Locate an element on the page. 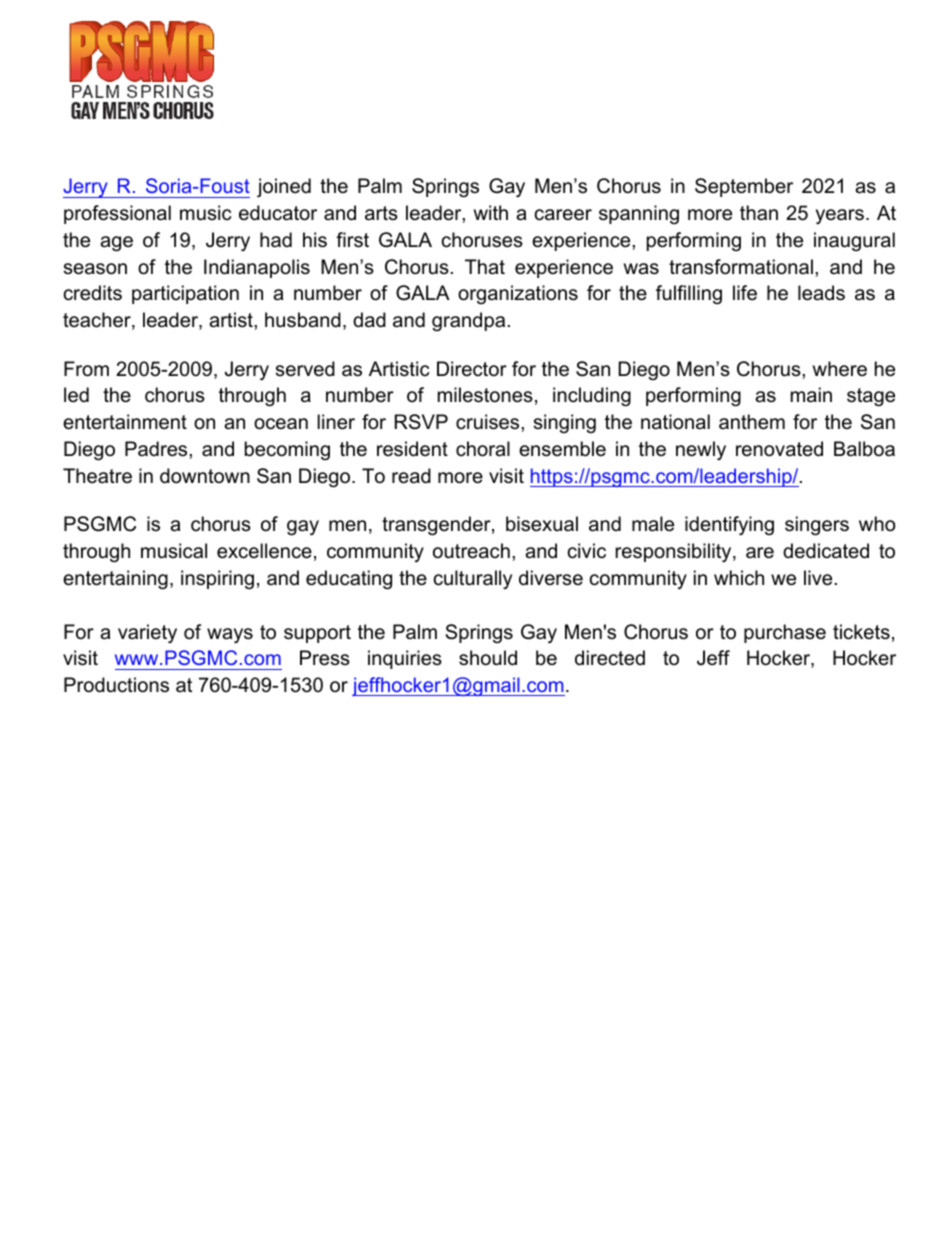 The width and height of the image is (952, 1233). than is located at coordinates (759, 213).
